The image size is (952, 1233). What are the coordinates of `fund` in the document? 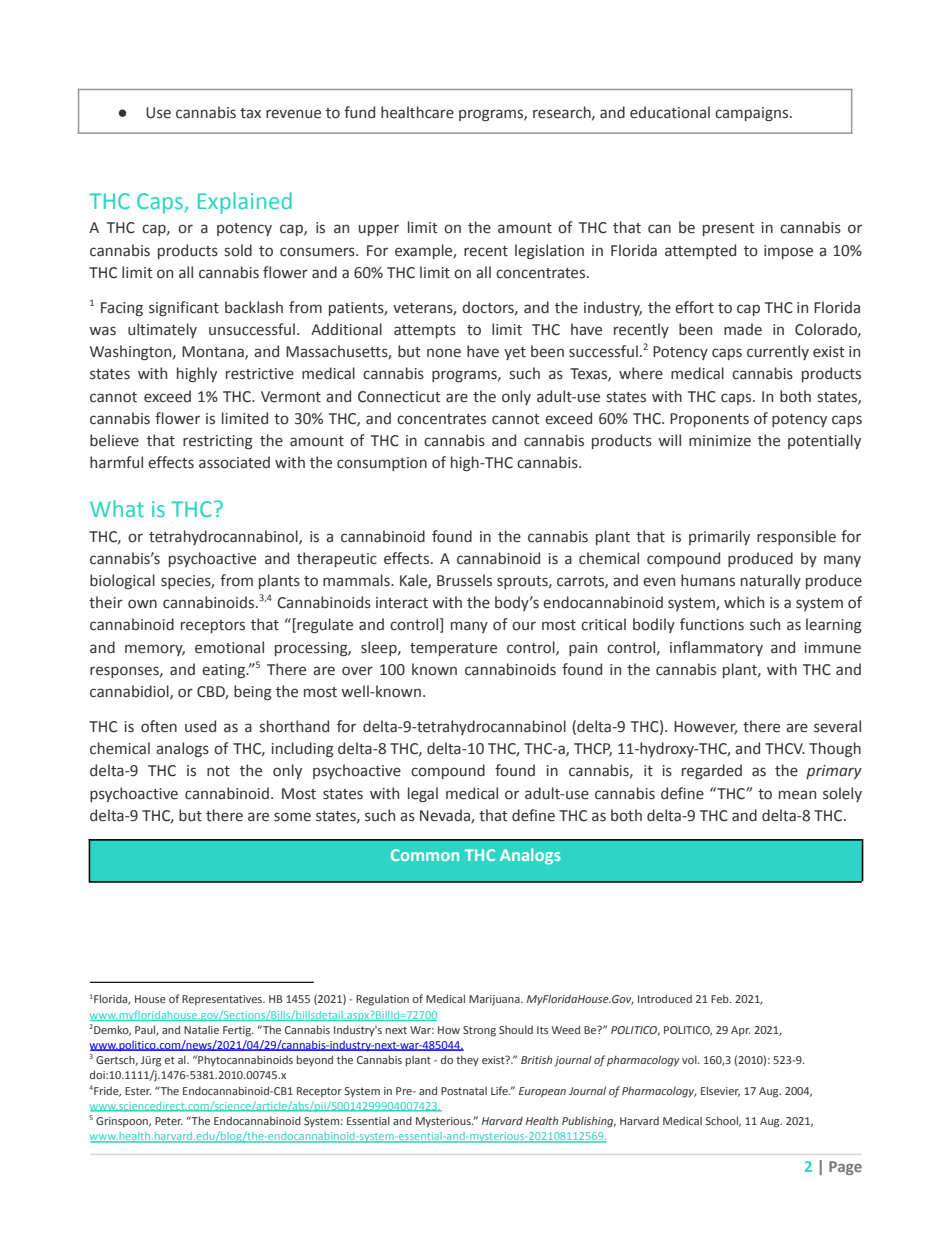 It's located at (359, 112).
